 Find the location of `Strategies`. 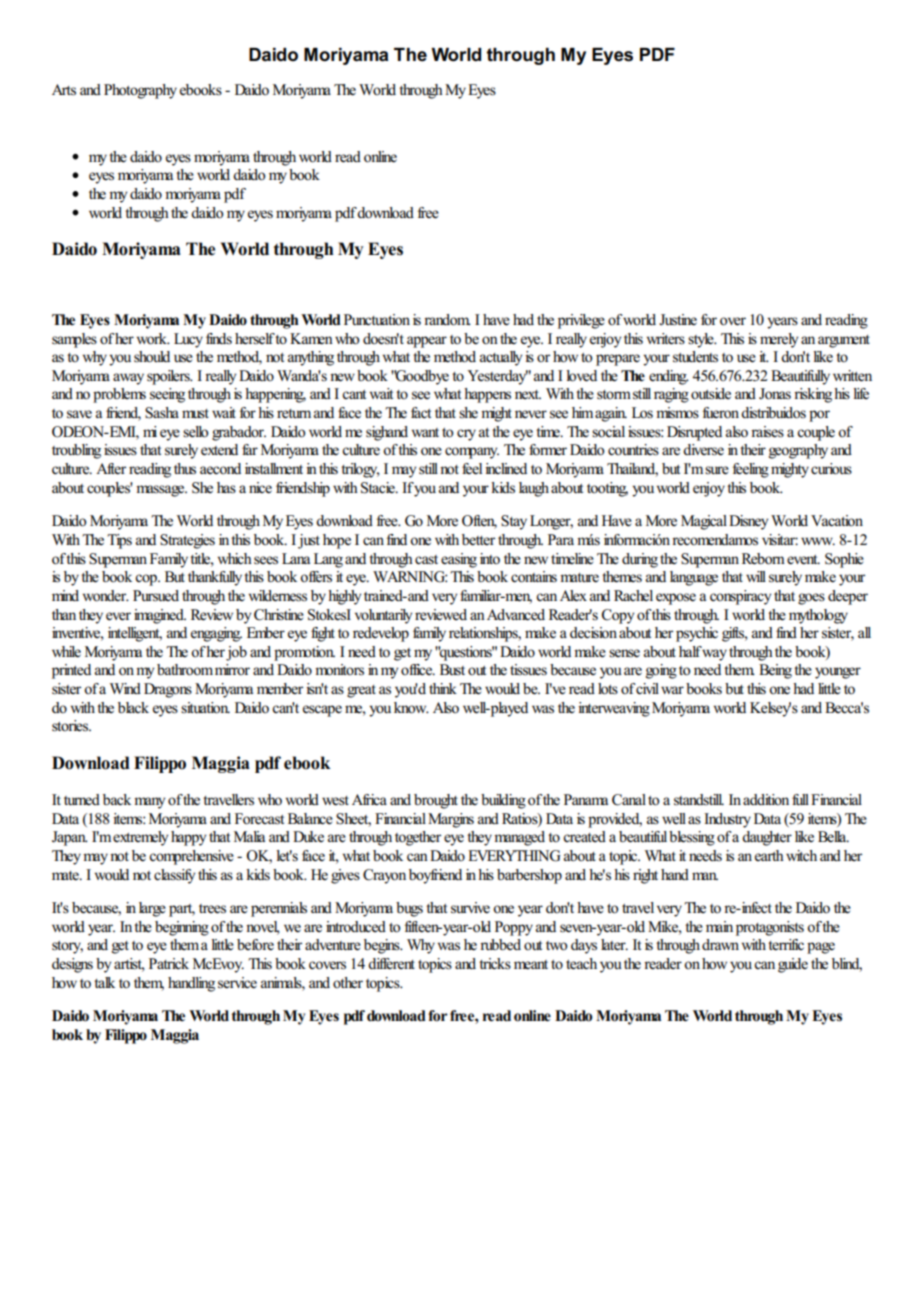

Strategies is located at coordinates (187, 541).
